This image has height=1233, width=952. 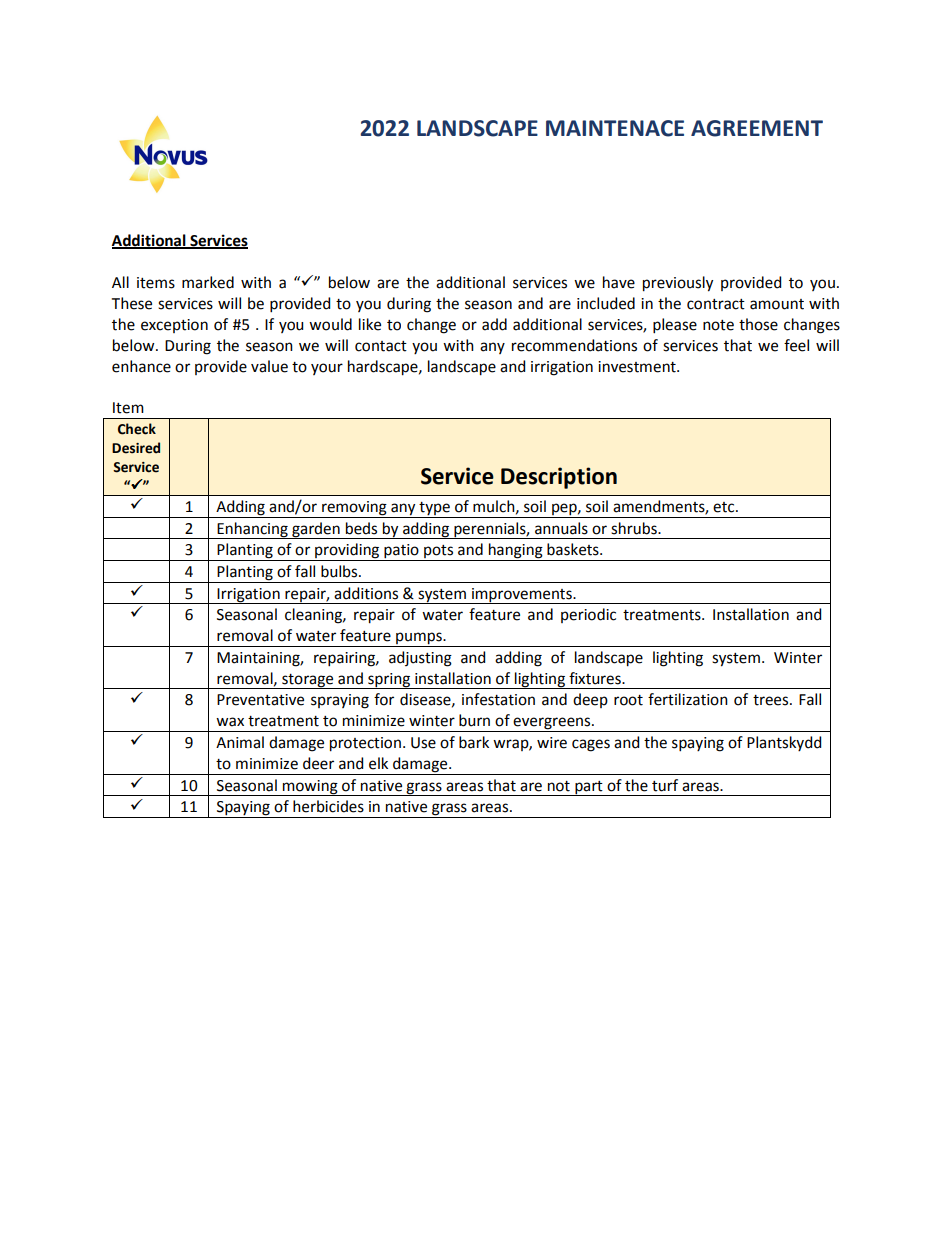 What do you see at coordinates (438, 553) in the image?
I see `pots` at bounding box center [438, 553].
